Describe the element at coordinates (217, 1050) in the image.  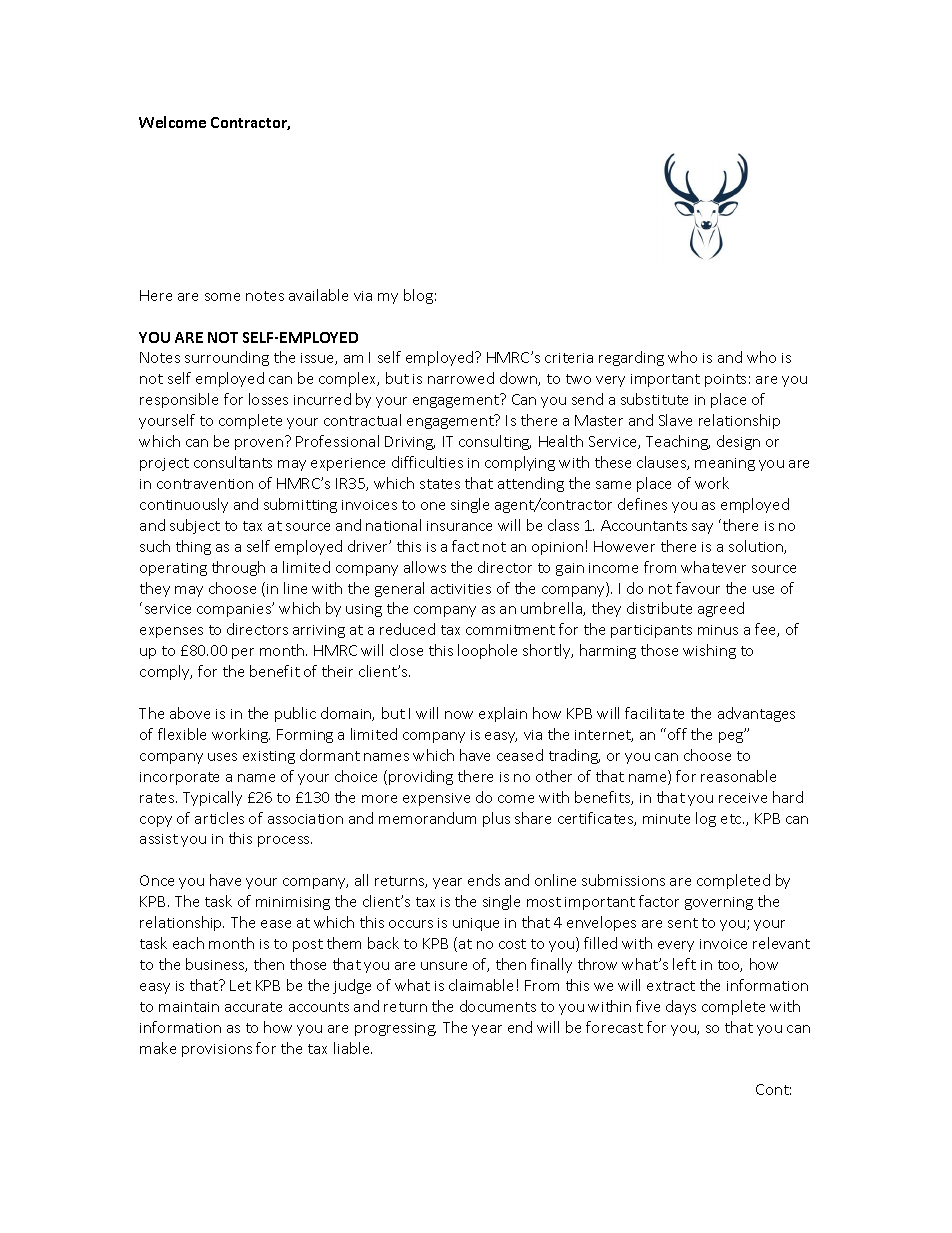
I see `provisions` at that location.
